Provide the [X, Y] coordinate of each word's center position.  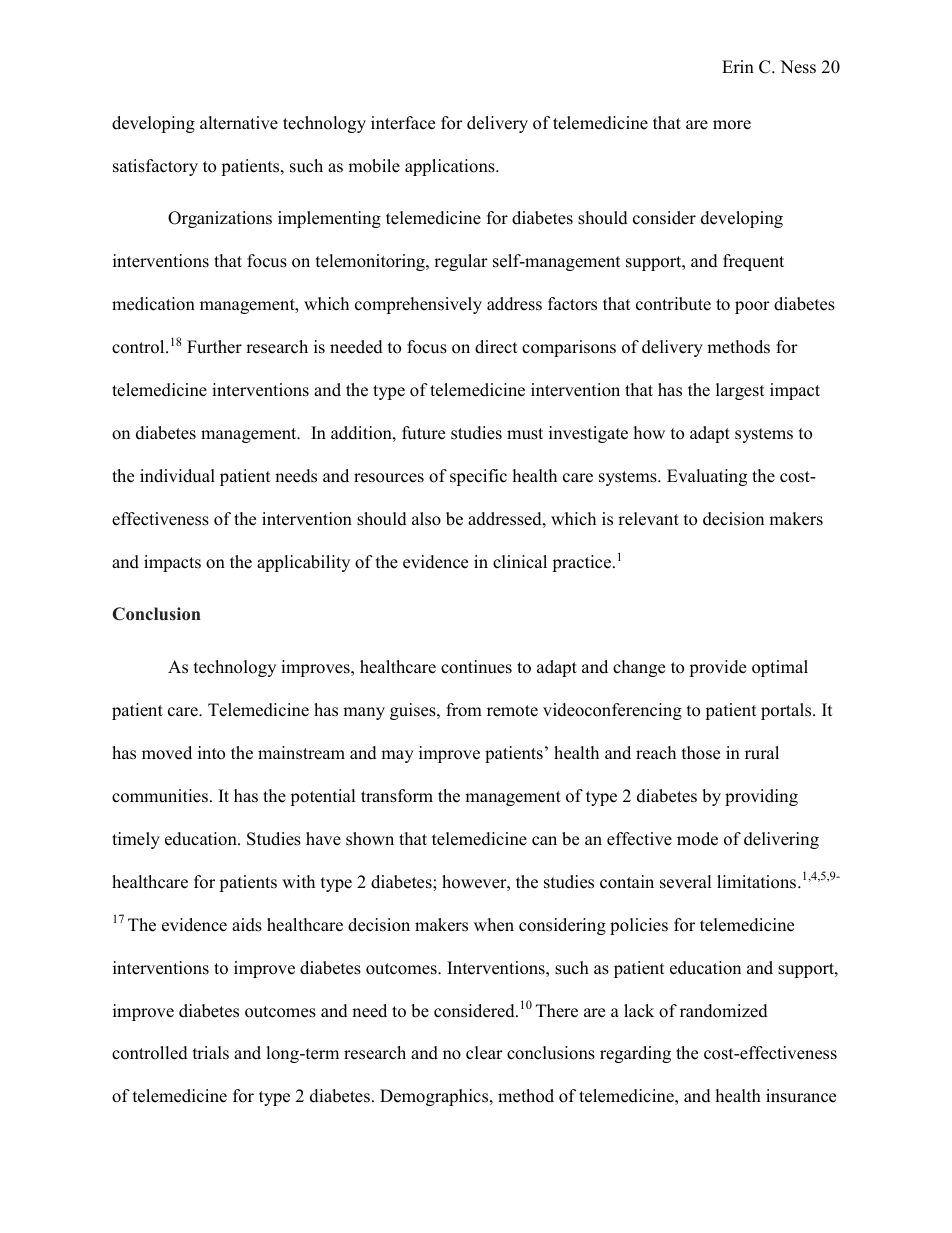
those [701, 753]
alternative [239, 123]
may [397, 756]
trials [211, 1053]
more [732, 125]
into [211, 753]
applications [451, 167]
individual [177, 476]
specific [478, 477]
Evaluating [707, 477]
